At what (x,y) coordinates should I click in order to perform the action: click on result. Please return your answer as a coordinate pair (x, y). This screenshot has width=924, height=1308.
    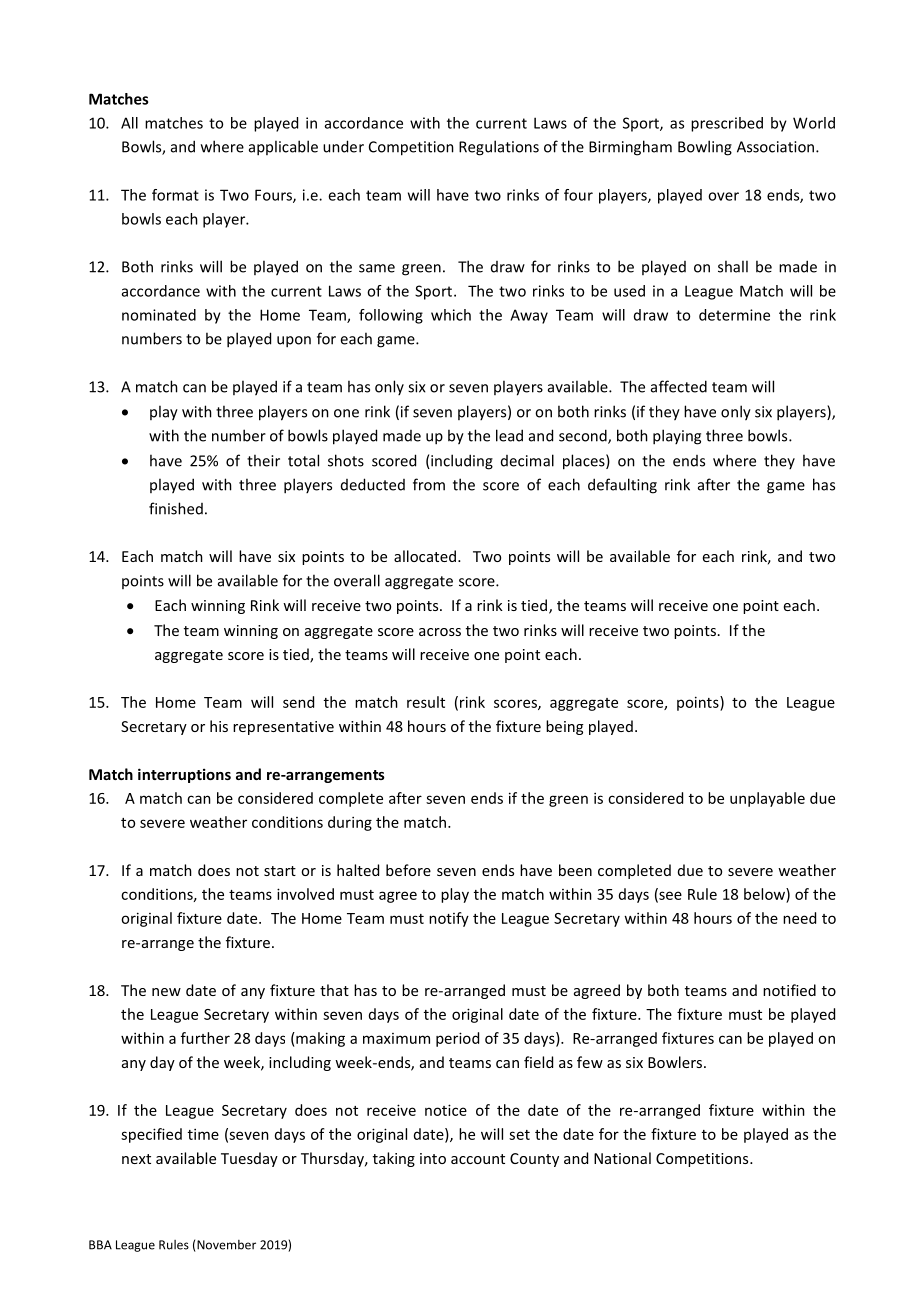
    Looking at the image, I should click on (426, 702).
